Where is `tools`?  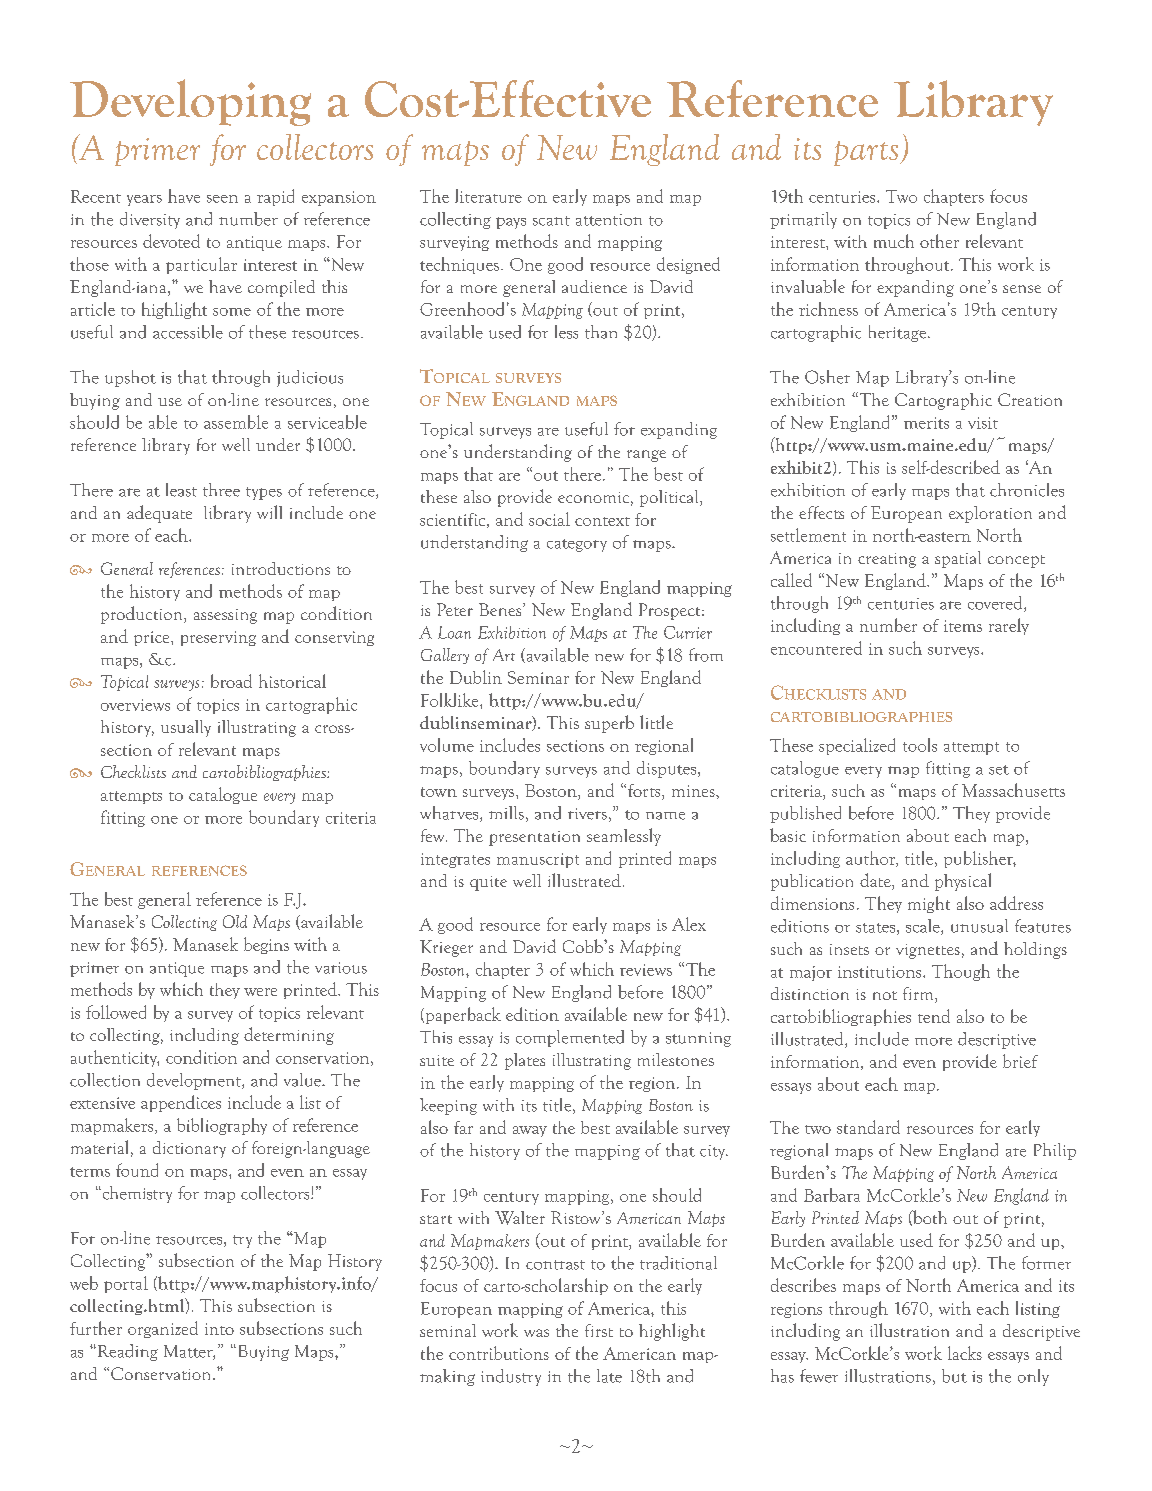
tools is located at coordinates (920, 745).
